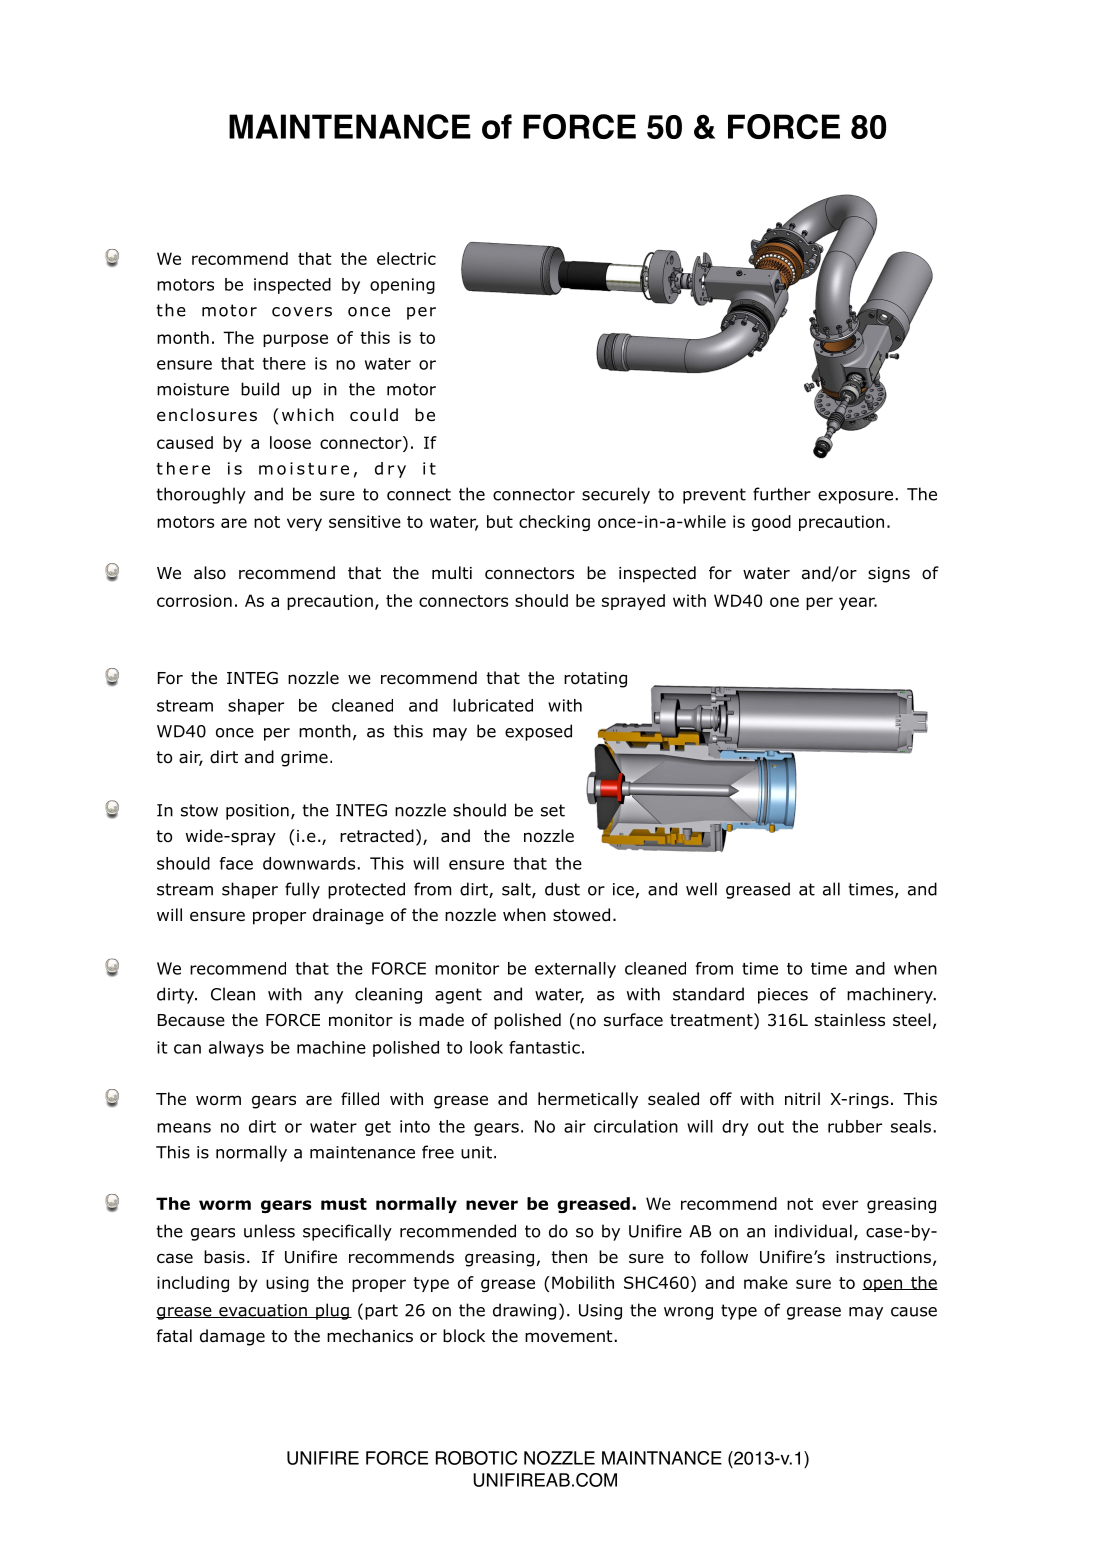  I want to click on ROBOTIC, so click(476, 1458).
